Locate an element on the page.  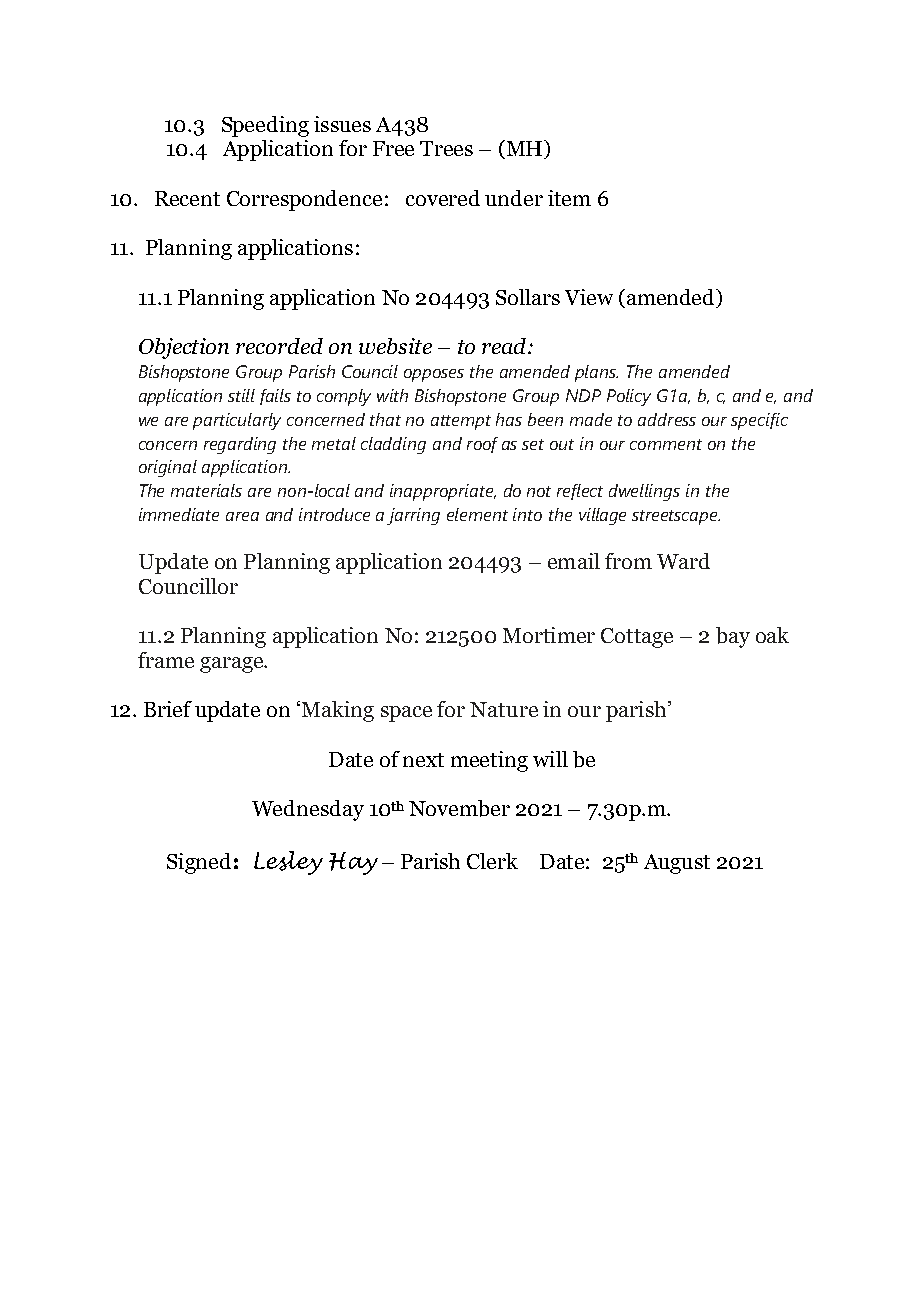
Clerk is located at coordinates (492, 861).
